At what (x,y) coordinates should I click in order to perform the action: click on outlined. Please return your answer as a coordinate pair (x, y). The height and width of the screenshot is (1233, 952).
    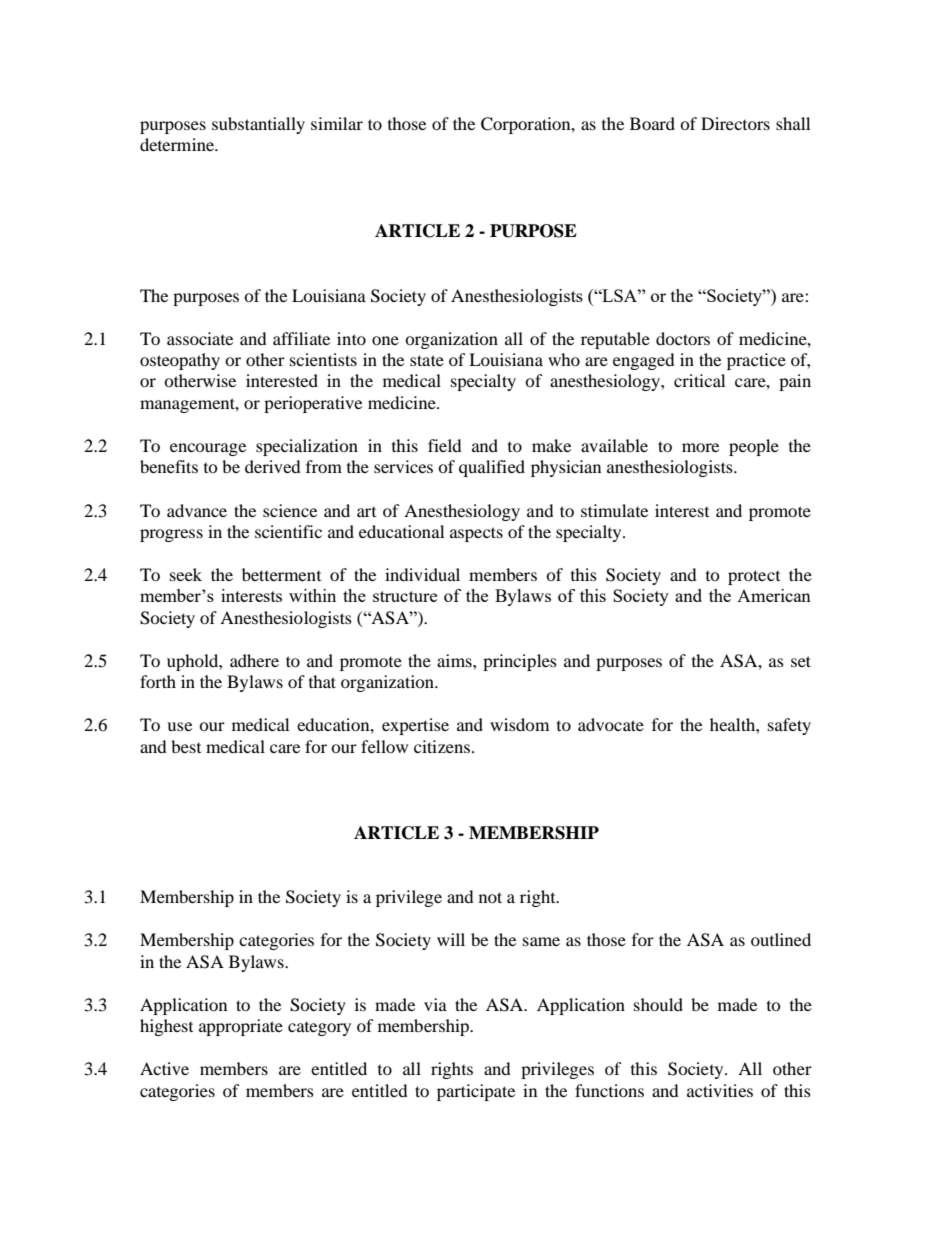
    Looking at the image, I should click on (781, 939).
